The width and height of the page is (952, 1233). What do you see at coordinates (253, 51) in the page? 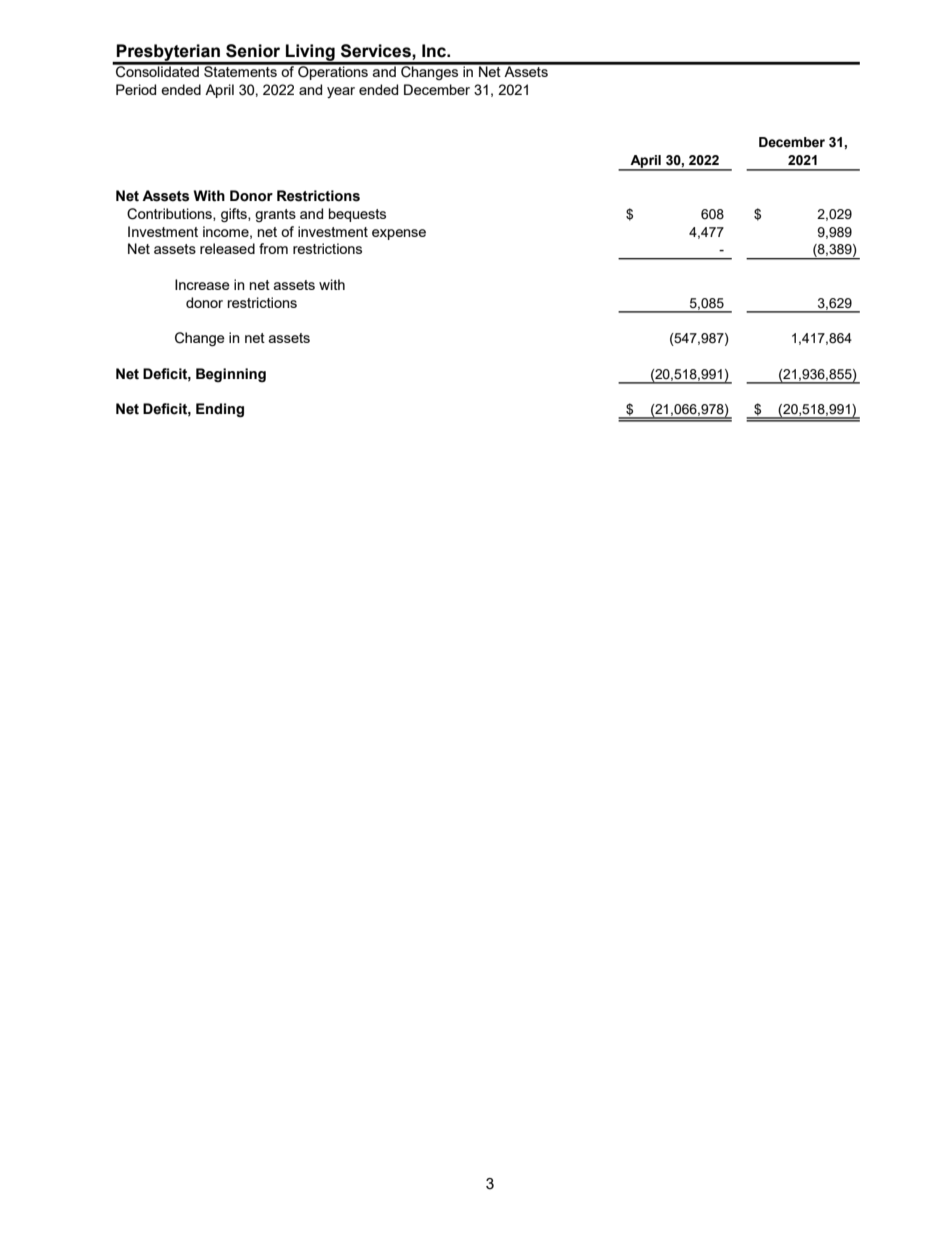
I see `Senior` at bounding box center [253, 51].
